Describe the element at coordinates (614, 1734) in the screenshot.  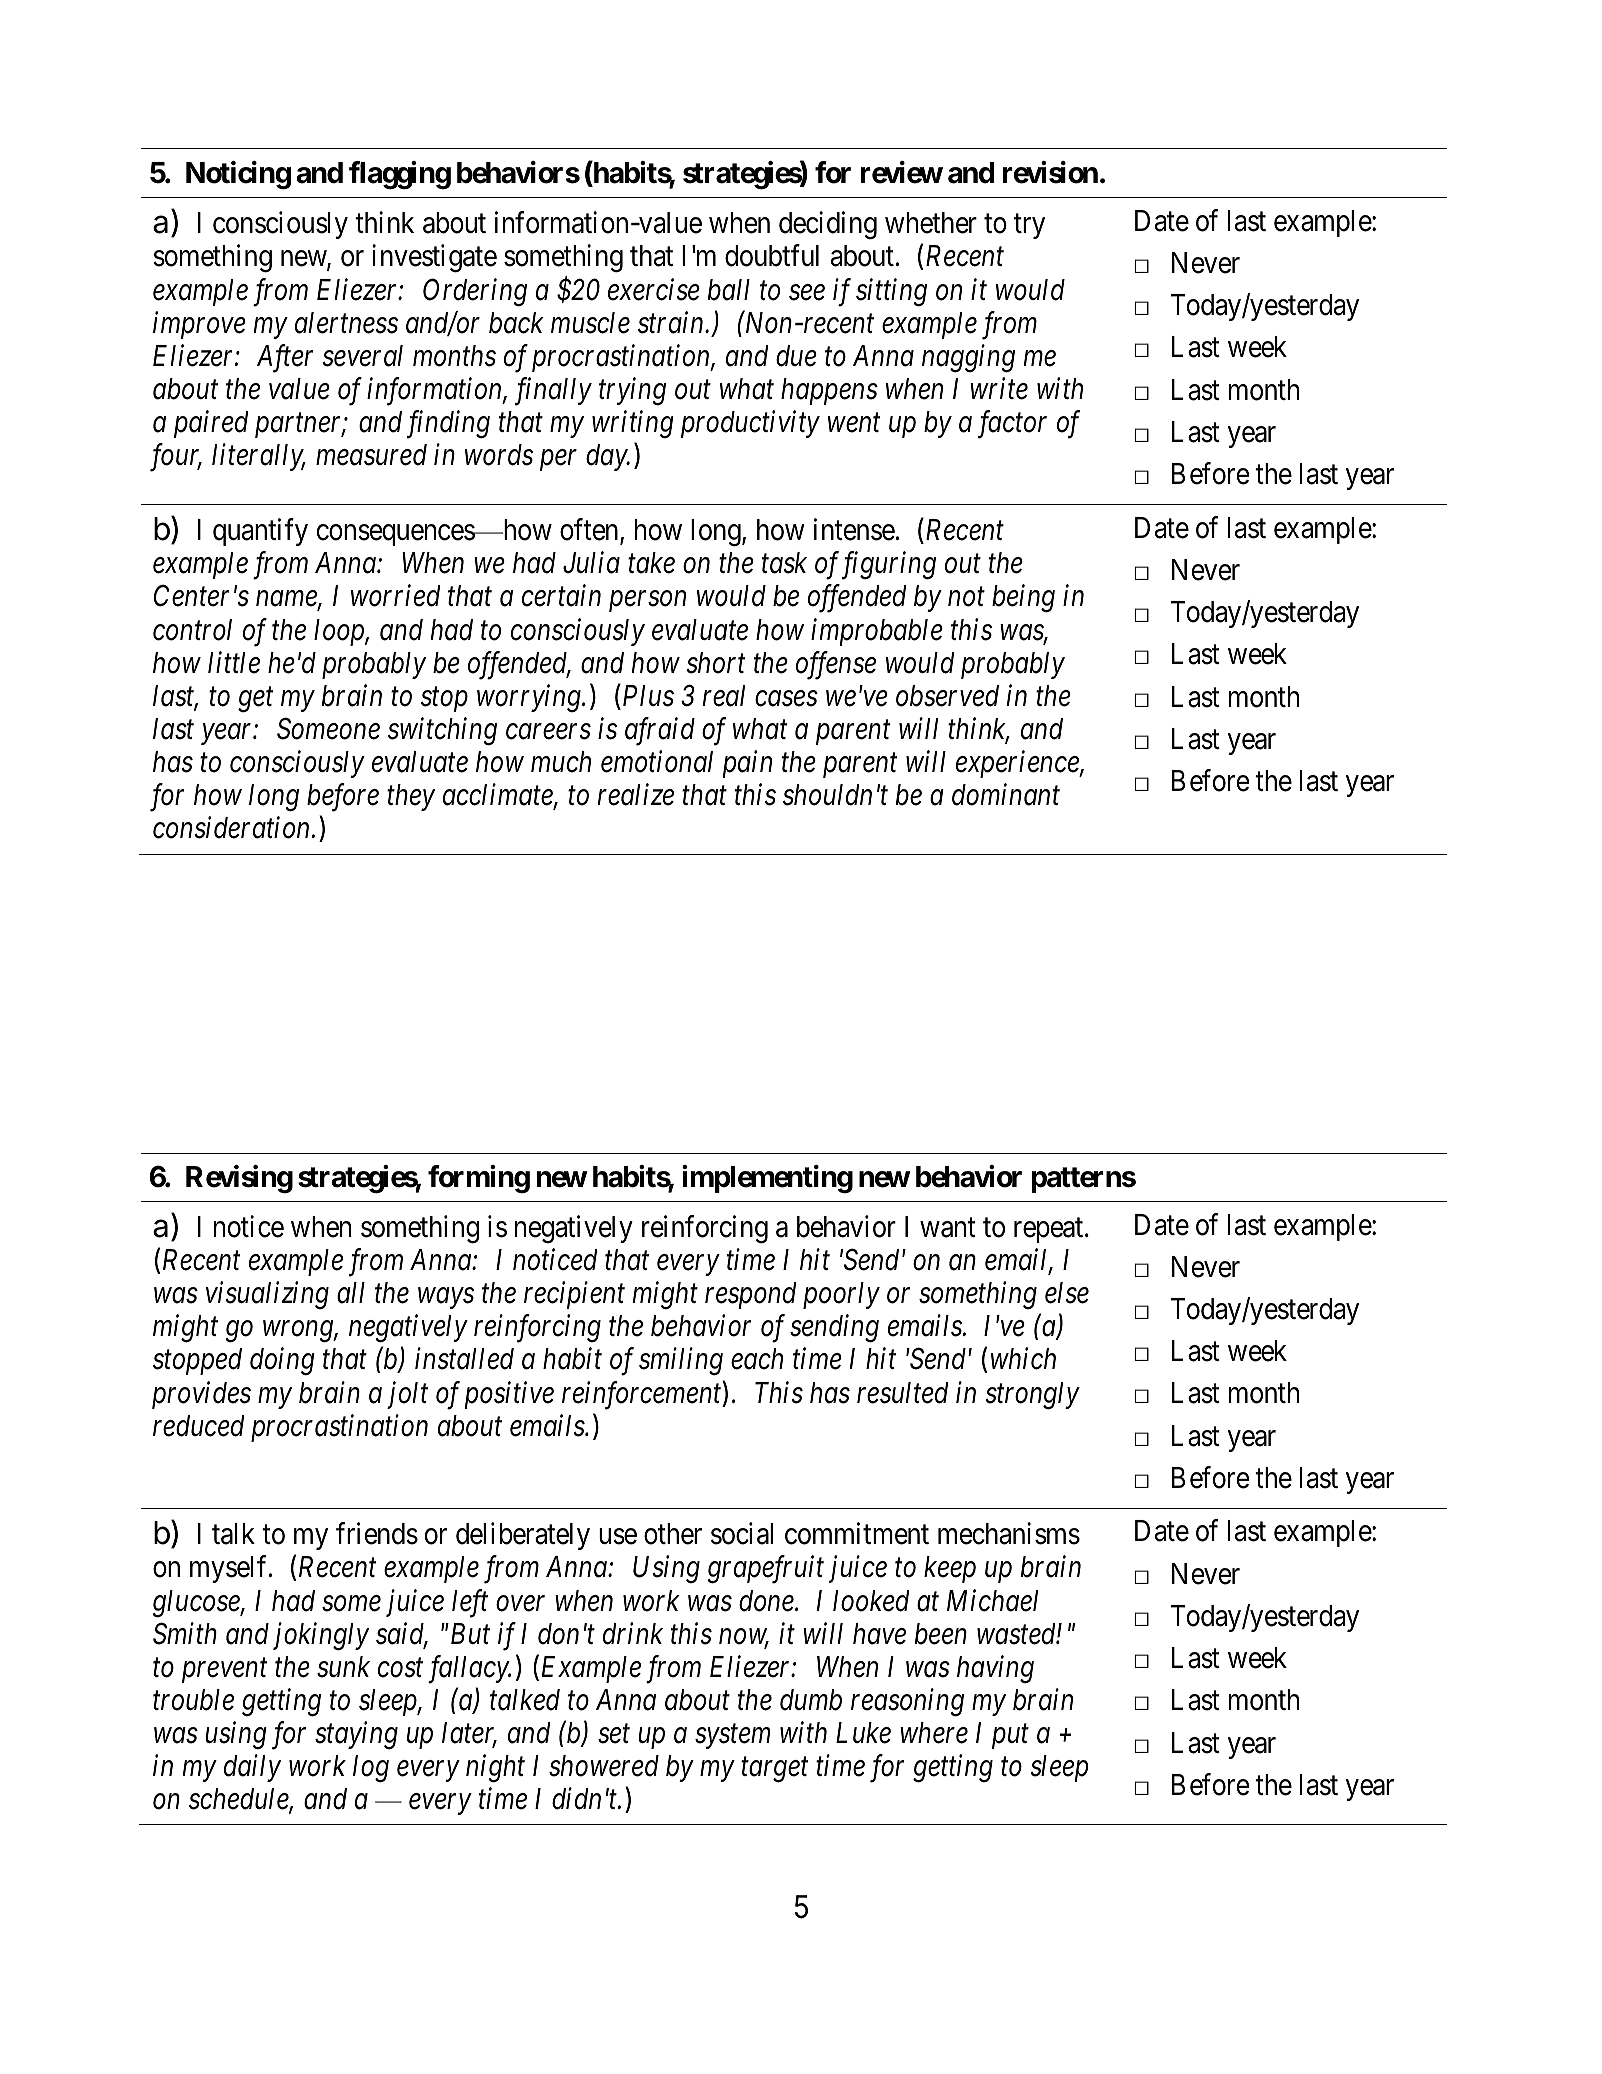
I see `set` at that location.
